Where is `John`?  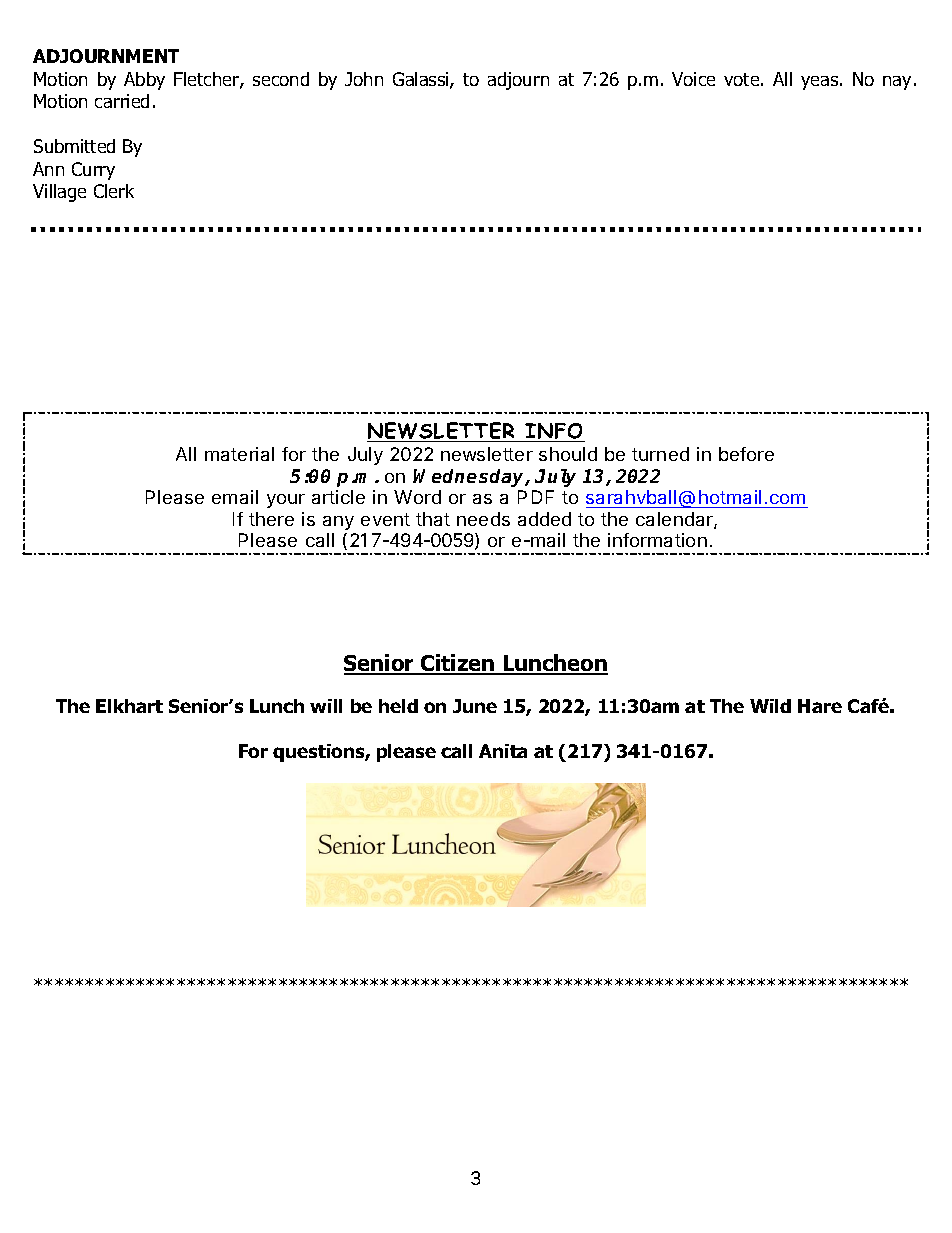 John is located at coordinates (364, 79).
